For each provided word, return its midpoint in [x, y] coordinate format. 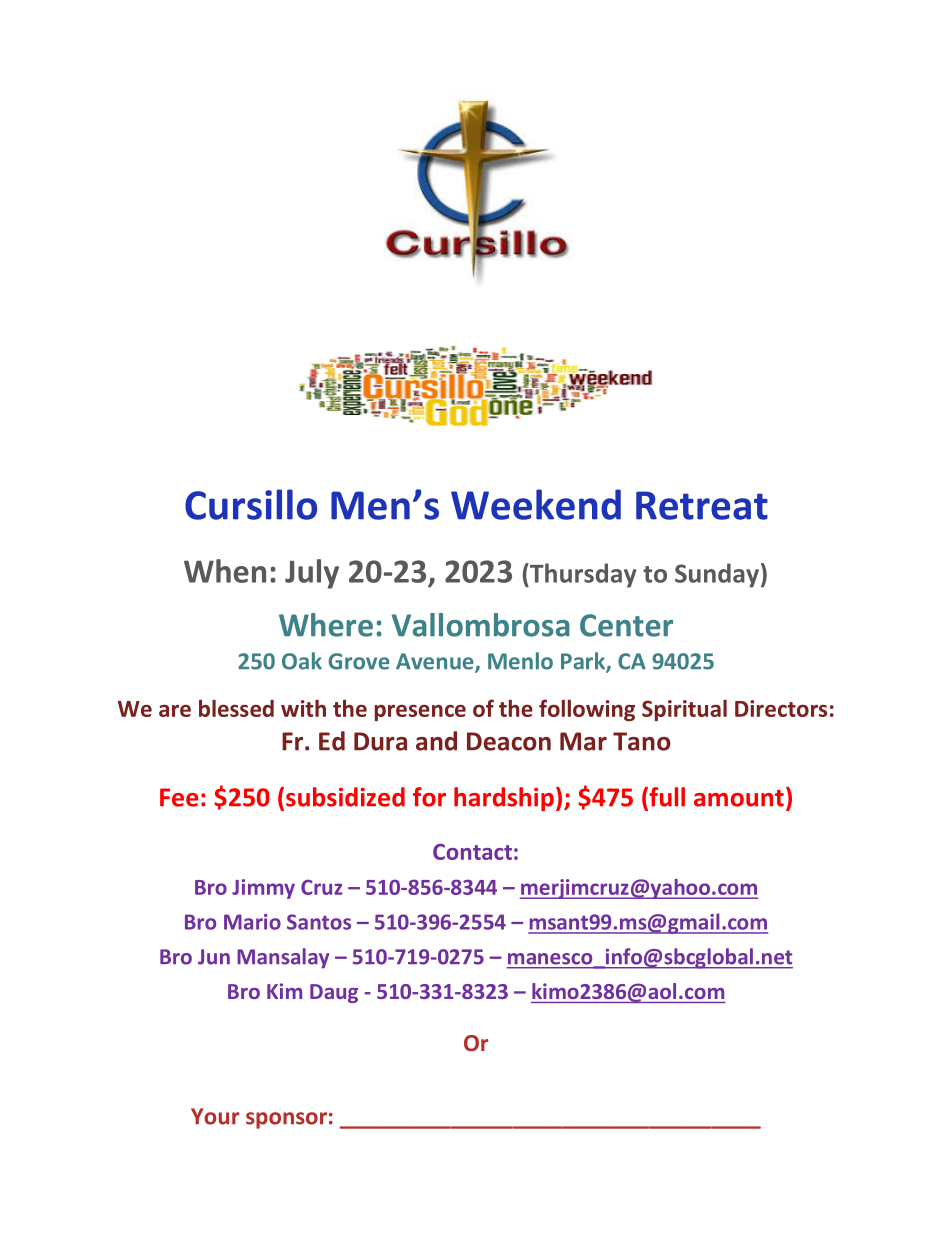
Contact [472, 852]
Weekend [536, 504]
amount [739, 798]
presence [420, 713]
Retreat [702, 505]
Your [215, 1116]
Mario [252, 922]
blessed [236, 708]
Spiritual [684, 710]
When [225, 571]
